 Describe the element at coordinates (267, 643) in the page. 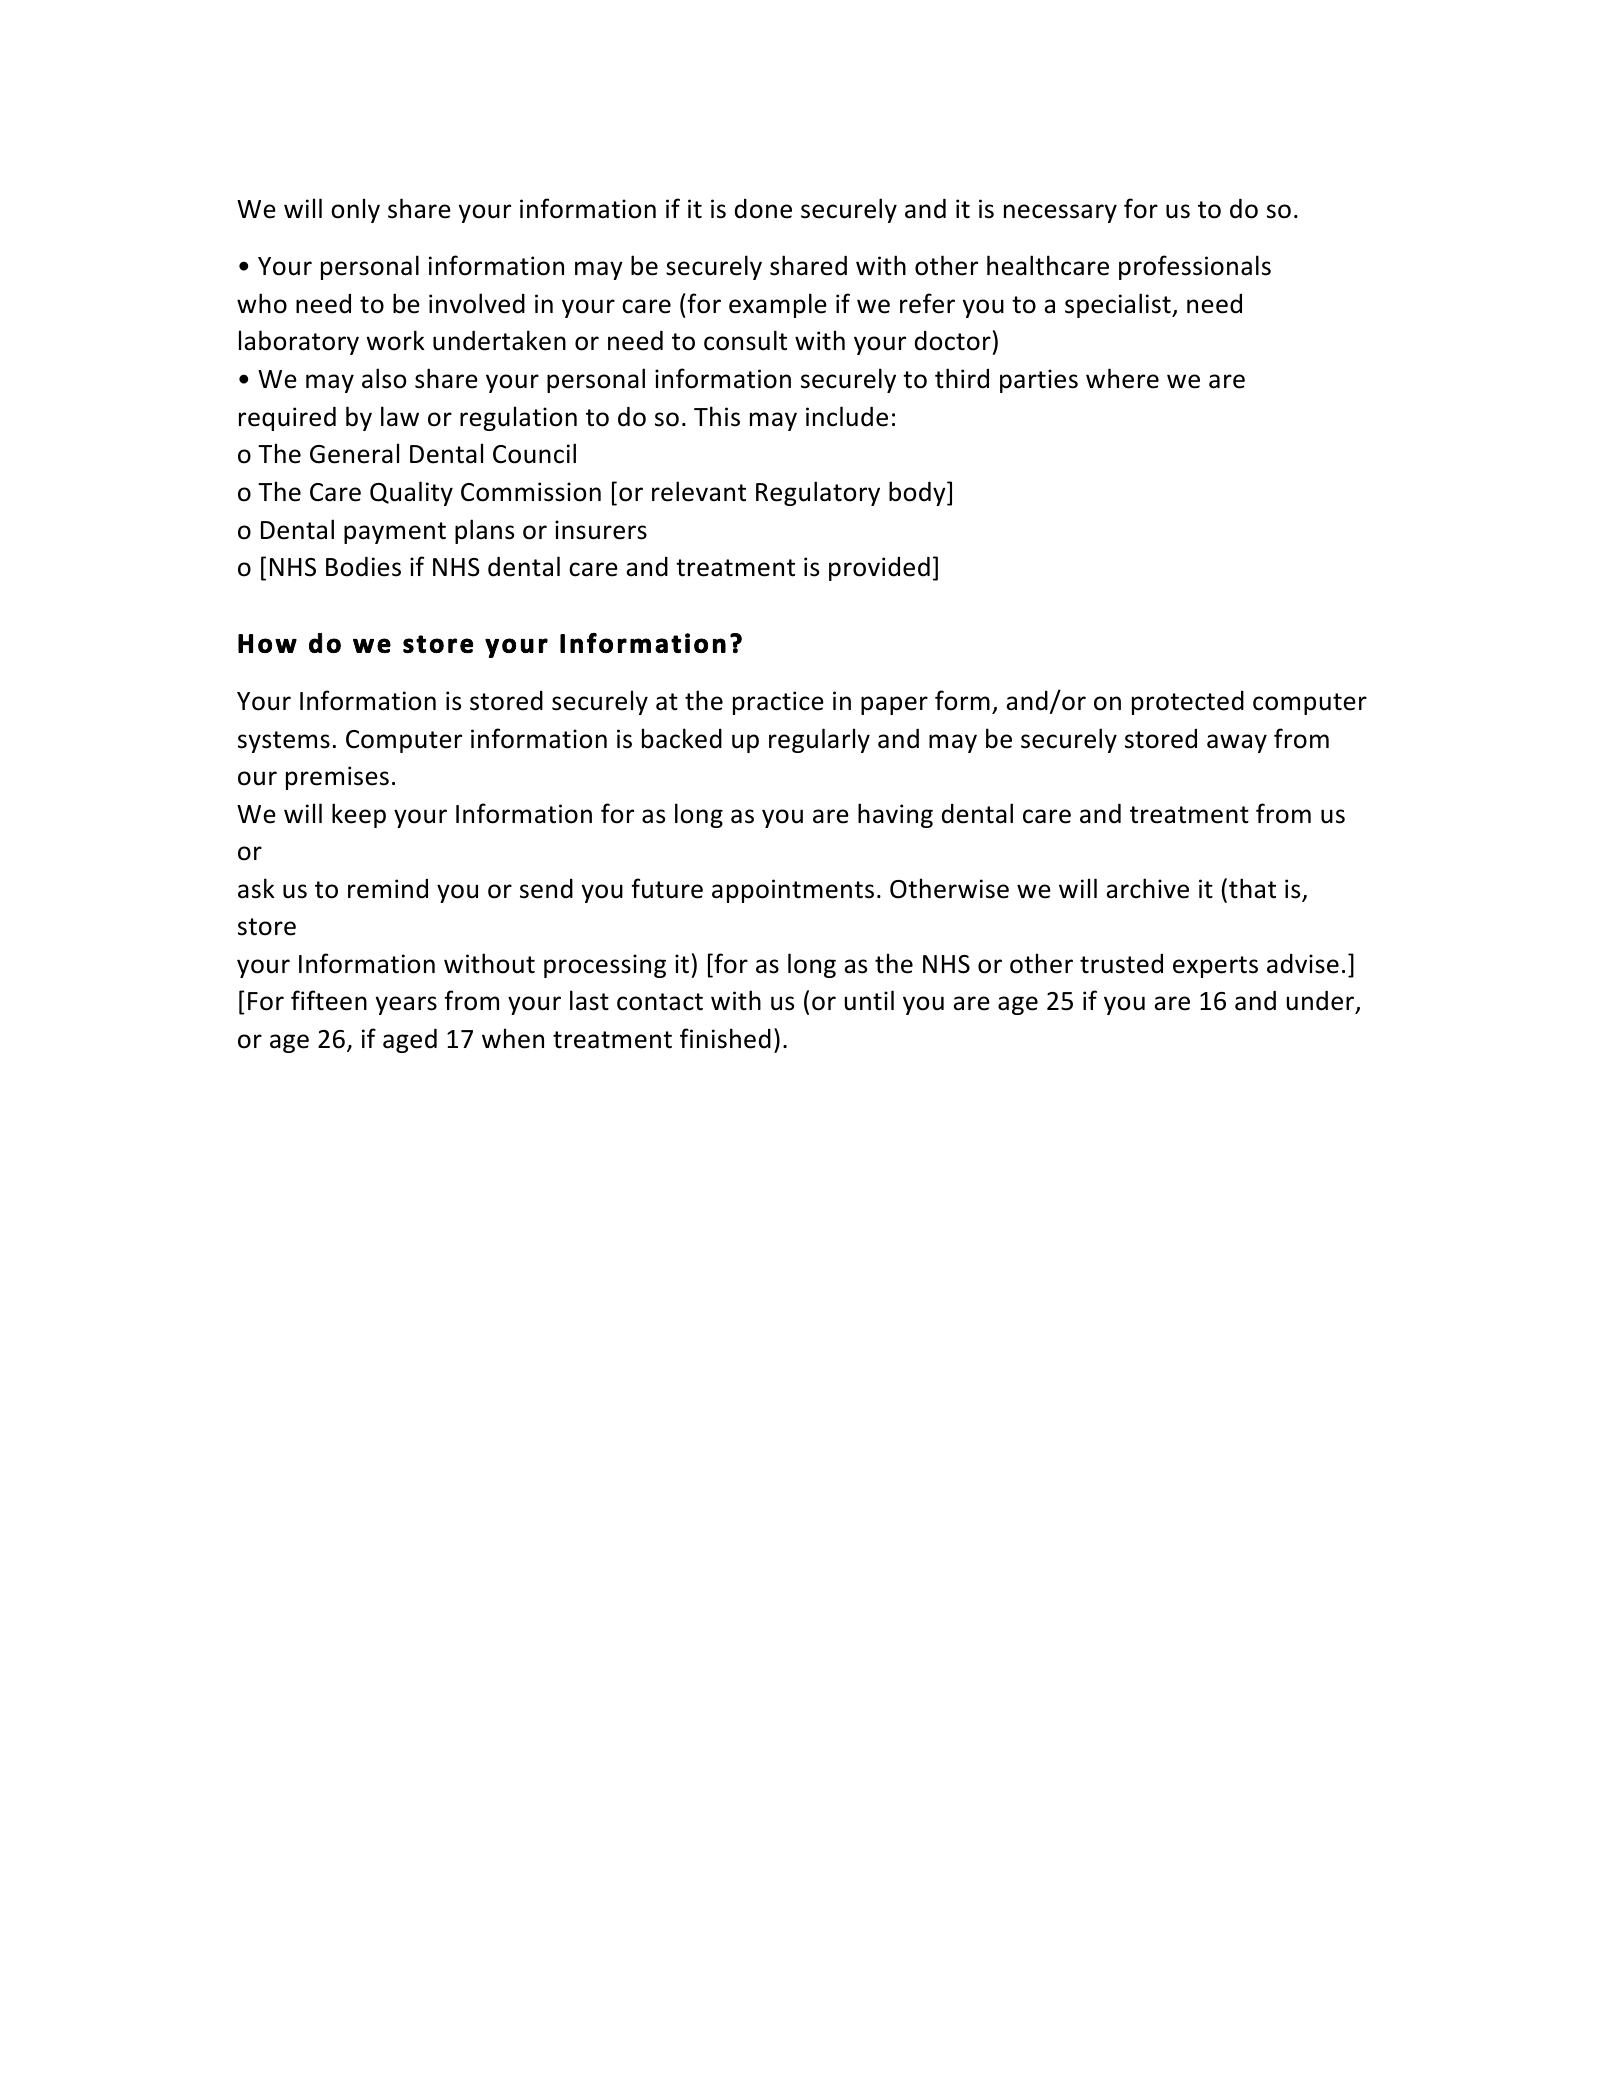

I see `How` at that location.
